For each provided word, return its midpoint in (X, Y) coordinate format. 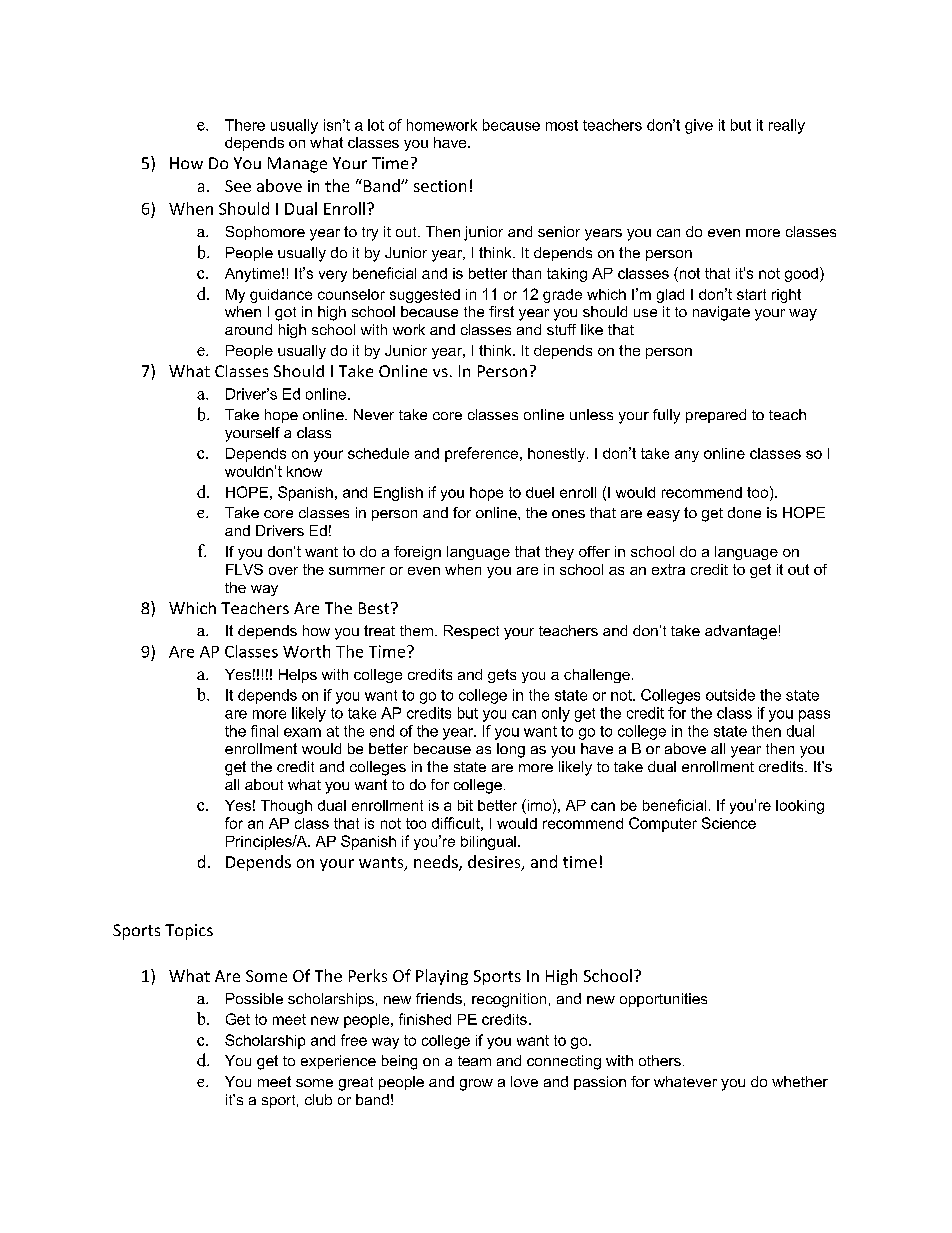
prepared (716, 416)
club (318, 1099)
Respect (471, 632)
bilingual (488, 843)
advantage (741, 632)
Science (729, 823)
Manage (297, 165)
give (699, 126)
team (474, 1061)
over (283, 571)
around (248, 329)
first (501, 311)
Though (286, 807)
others (660, 1060)
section (440, 186)
